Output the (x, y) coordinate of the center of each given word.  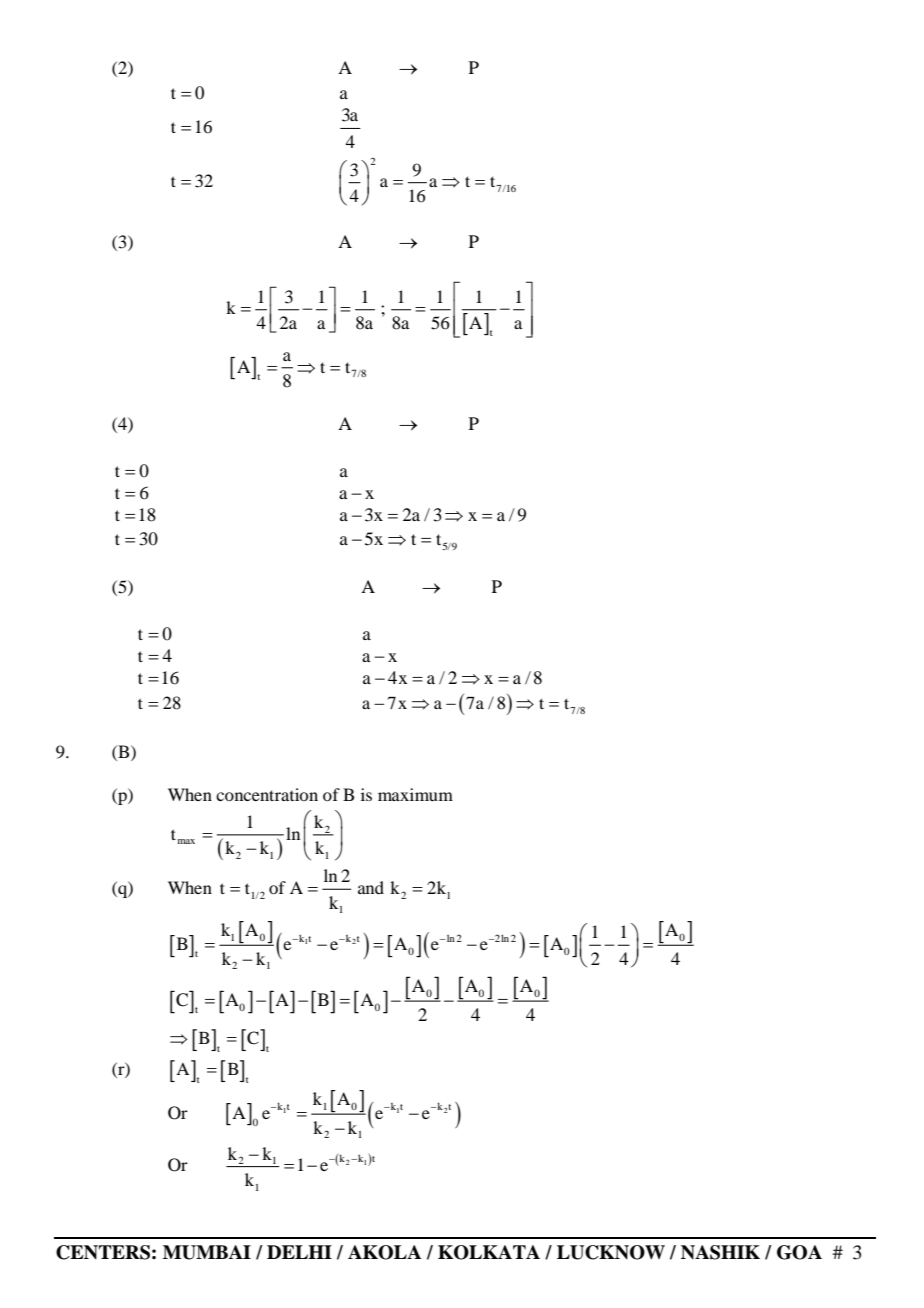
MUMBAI (207, 1252)
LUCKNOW (611, 1252)
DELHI (299, 1252)
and (371, 887)
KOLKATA (489, 1252)
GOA (799, 1252)
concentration (267, 794)
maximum (415, 794)
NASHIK (720, 1252)
